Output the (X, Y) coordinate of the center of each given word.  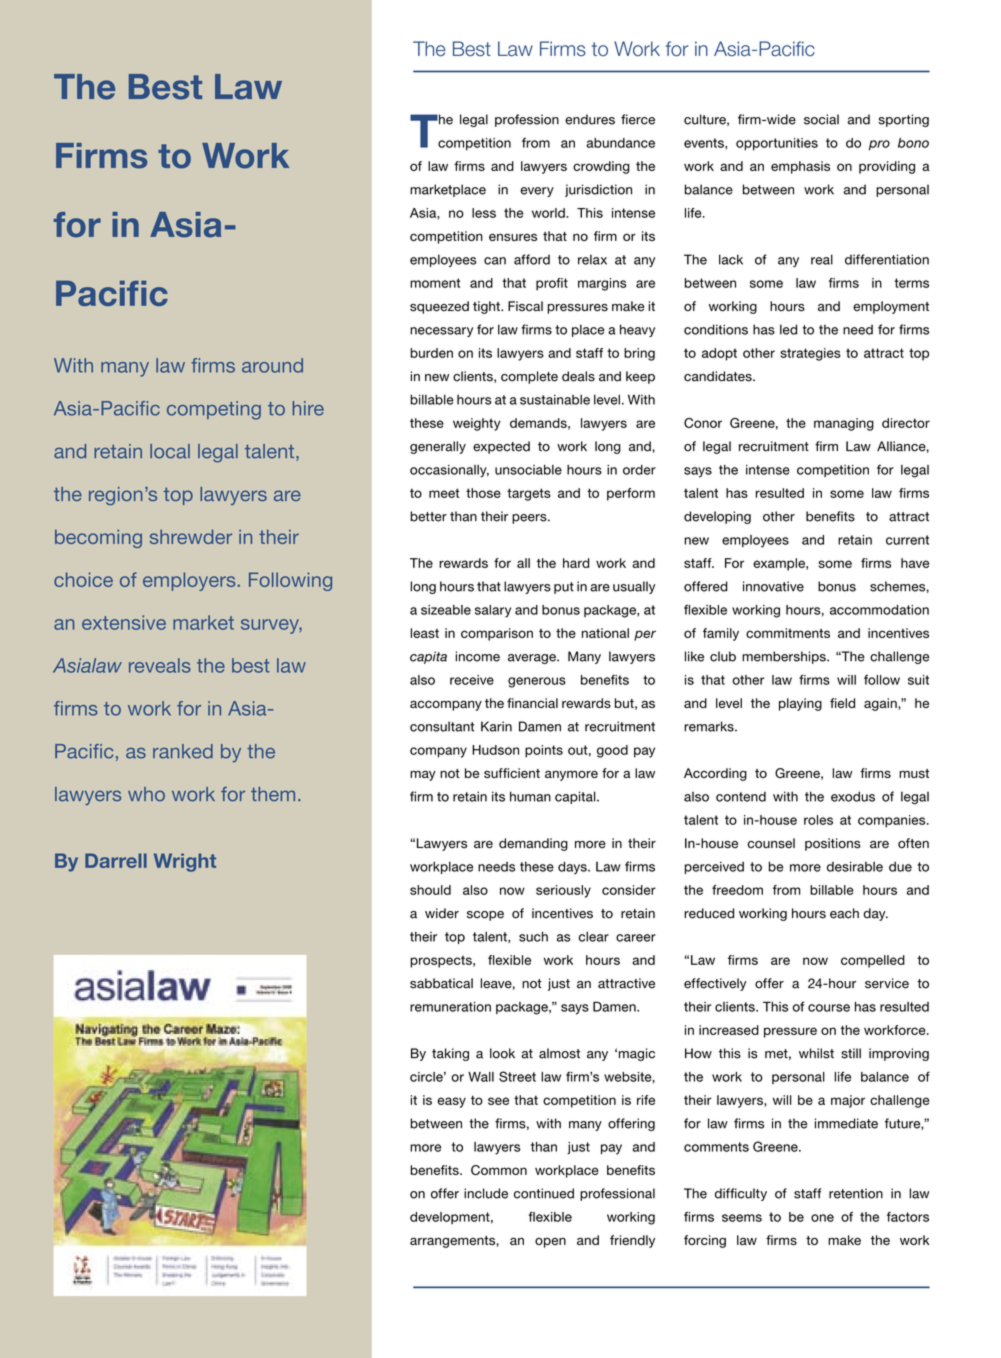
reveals (160, 665)
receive (472, 680)
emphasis (800, 167)
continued (544, 1193)
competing (214, 410)
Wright (185, 862)
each (844, 913)
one (822, 1218)
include (486, 1193)
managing (844, 424)
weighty (477, 424)
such (533, 936)
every (537, 192)
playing (800, 704)
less (484, 213)
